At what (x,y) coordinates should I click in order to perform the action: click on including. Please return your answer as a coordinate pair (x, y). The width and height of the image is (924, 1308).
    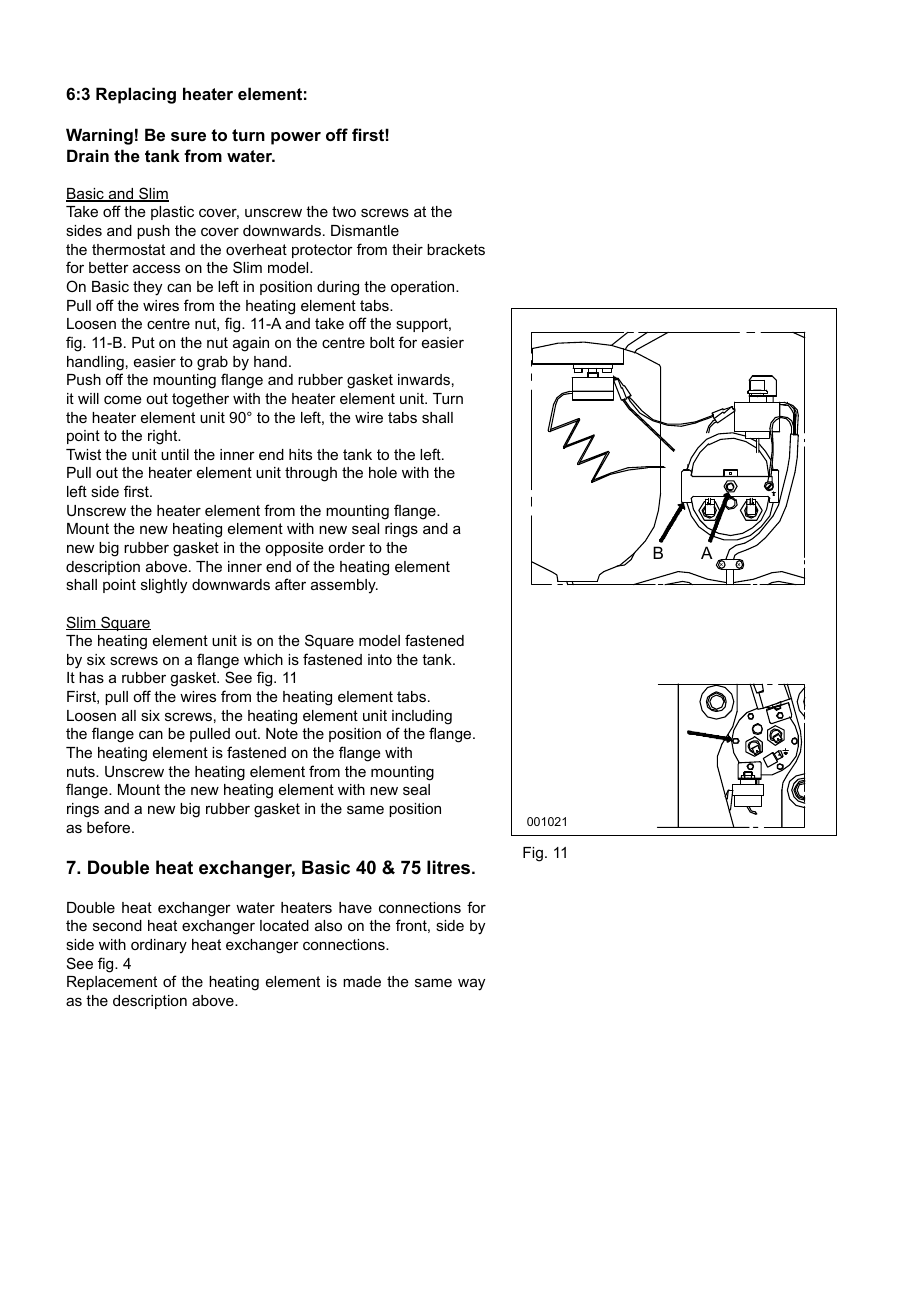
    Looking at the image, I should click on (422, 717).
